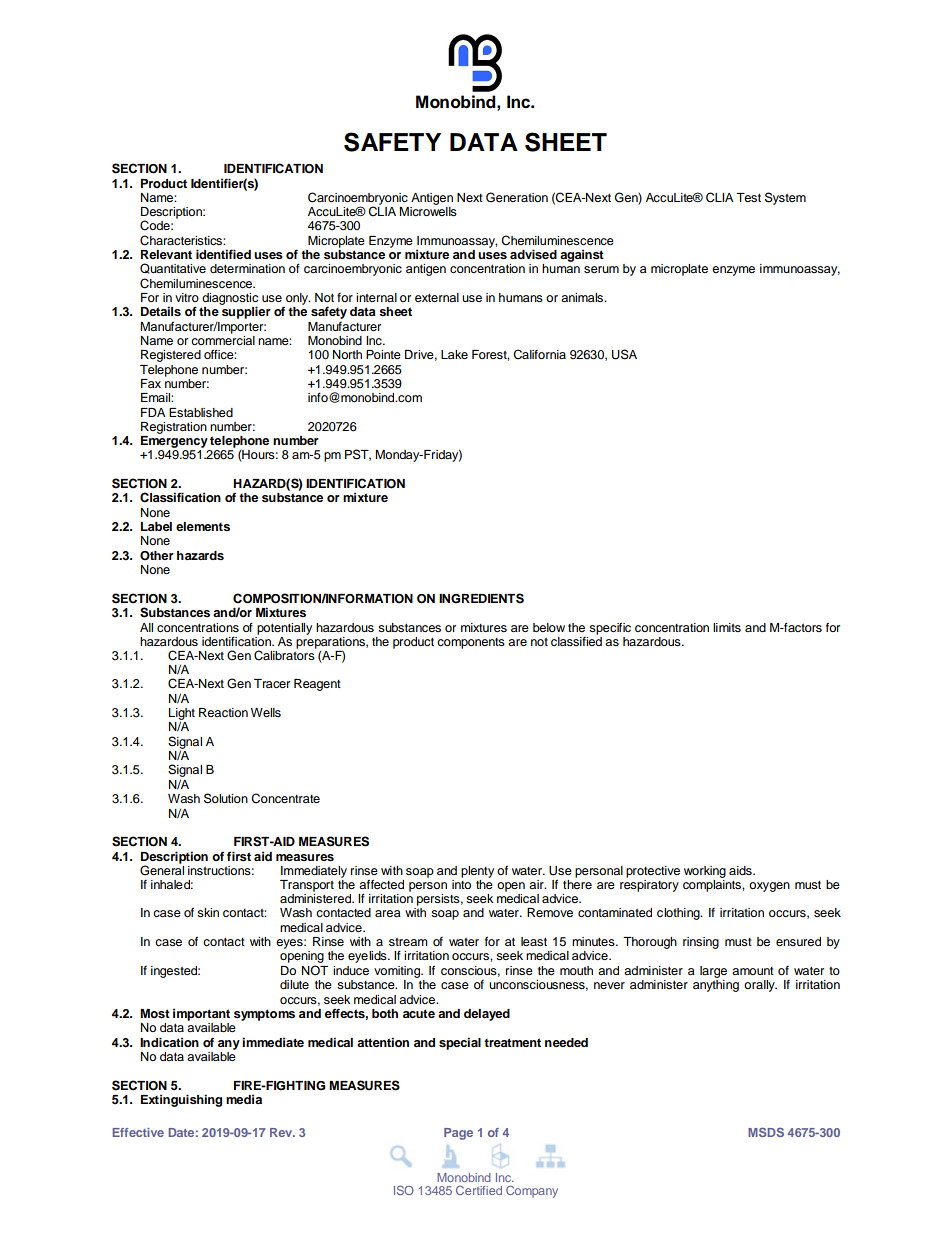 The width and height of the screenshot is (952, 1233). I want to click on Rev, so click(282, 1132).
